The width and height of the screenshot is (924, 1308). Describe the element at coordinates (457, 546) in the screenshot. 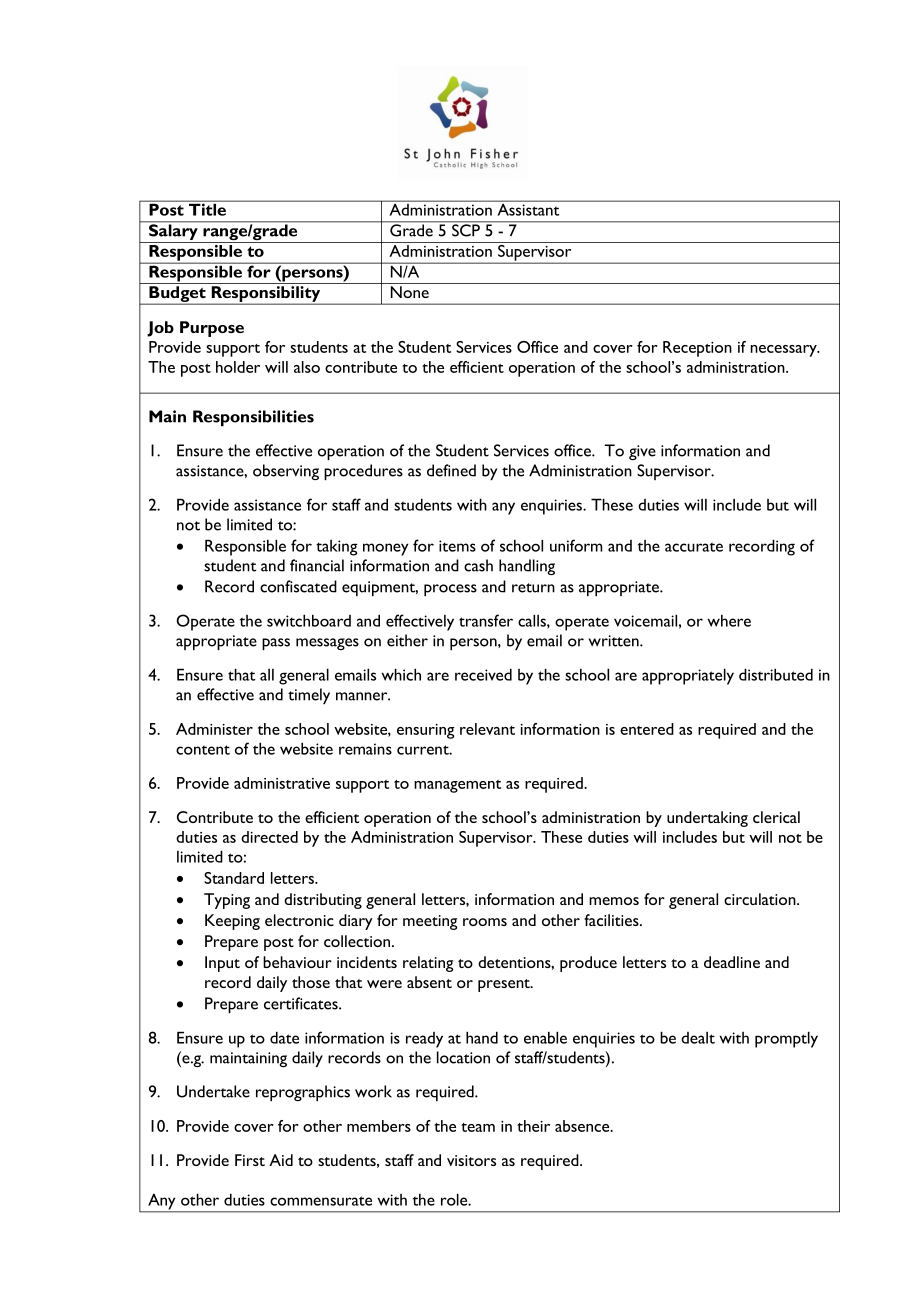

I see `items` at that location.
